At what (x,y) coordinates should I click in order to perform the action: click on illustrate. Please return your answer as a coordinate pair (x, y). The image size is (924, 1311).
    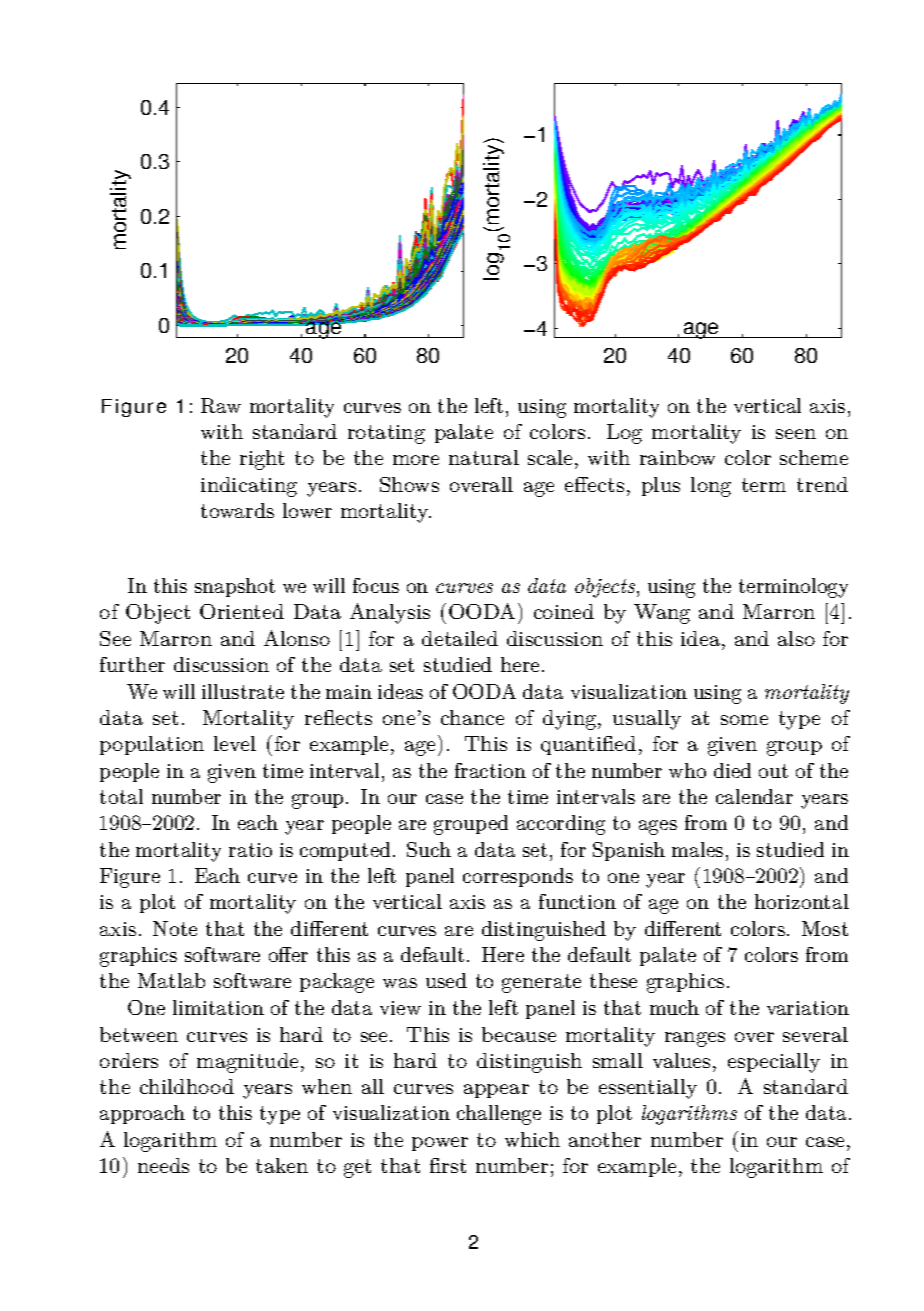
    Looking at the image, I should click on (243, 691).
